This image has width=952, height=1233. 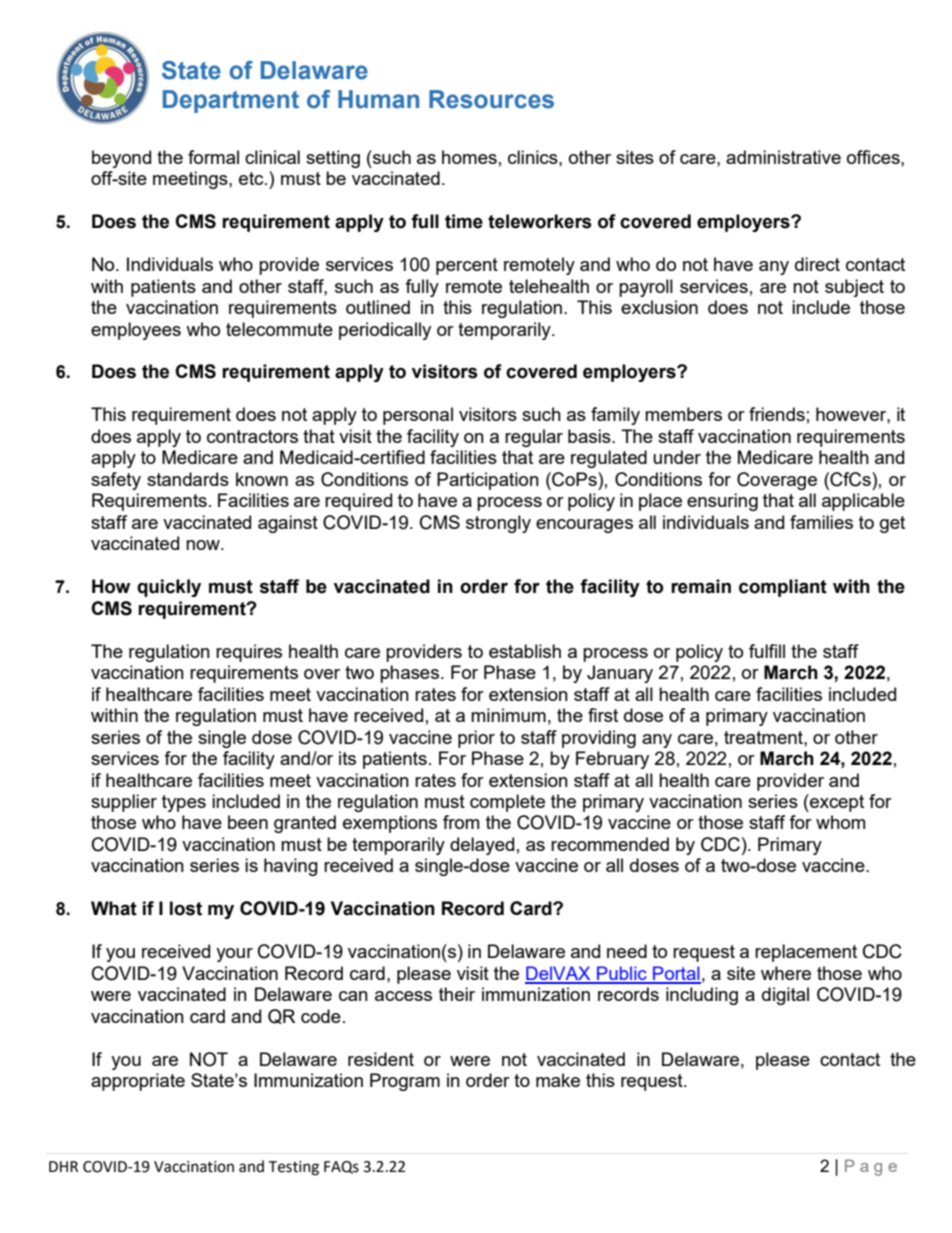 What do you see at coordinates (534, 157) in the image?
I see `clinics` at bounding box center [534, 157].
